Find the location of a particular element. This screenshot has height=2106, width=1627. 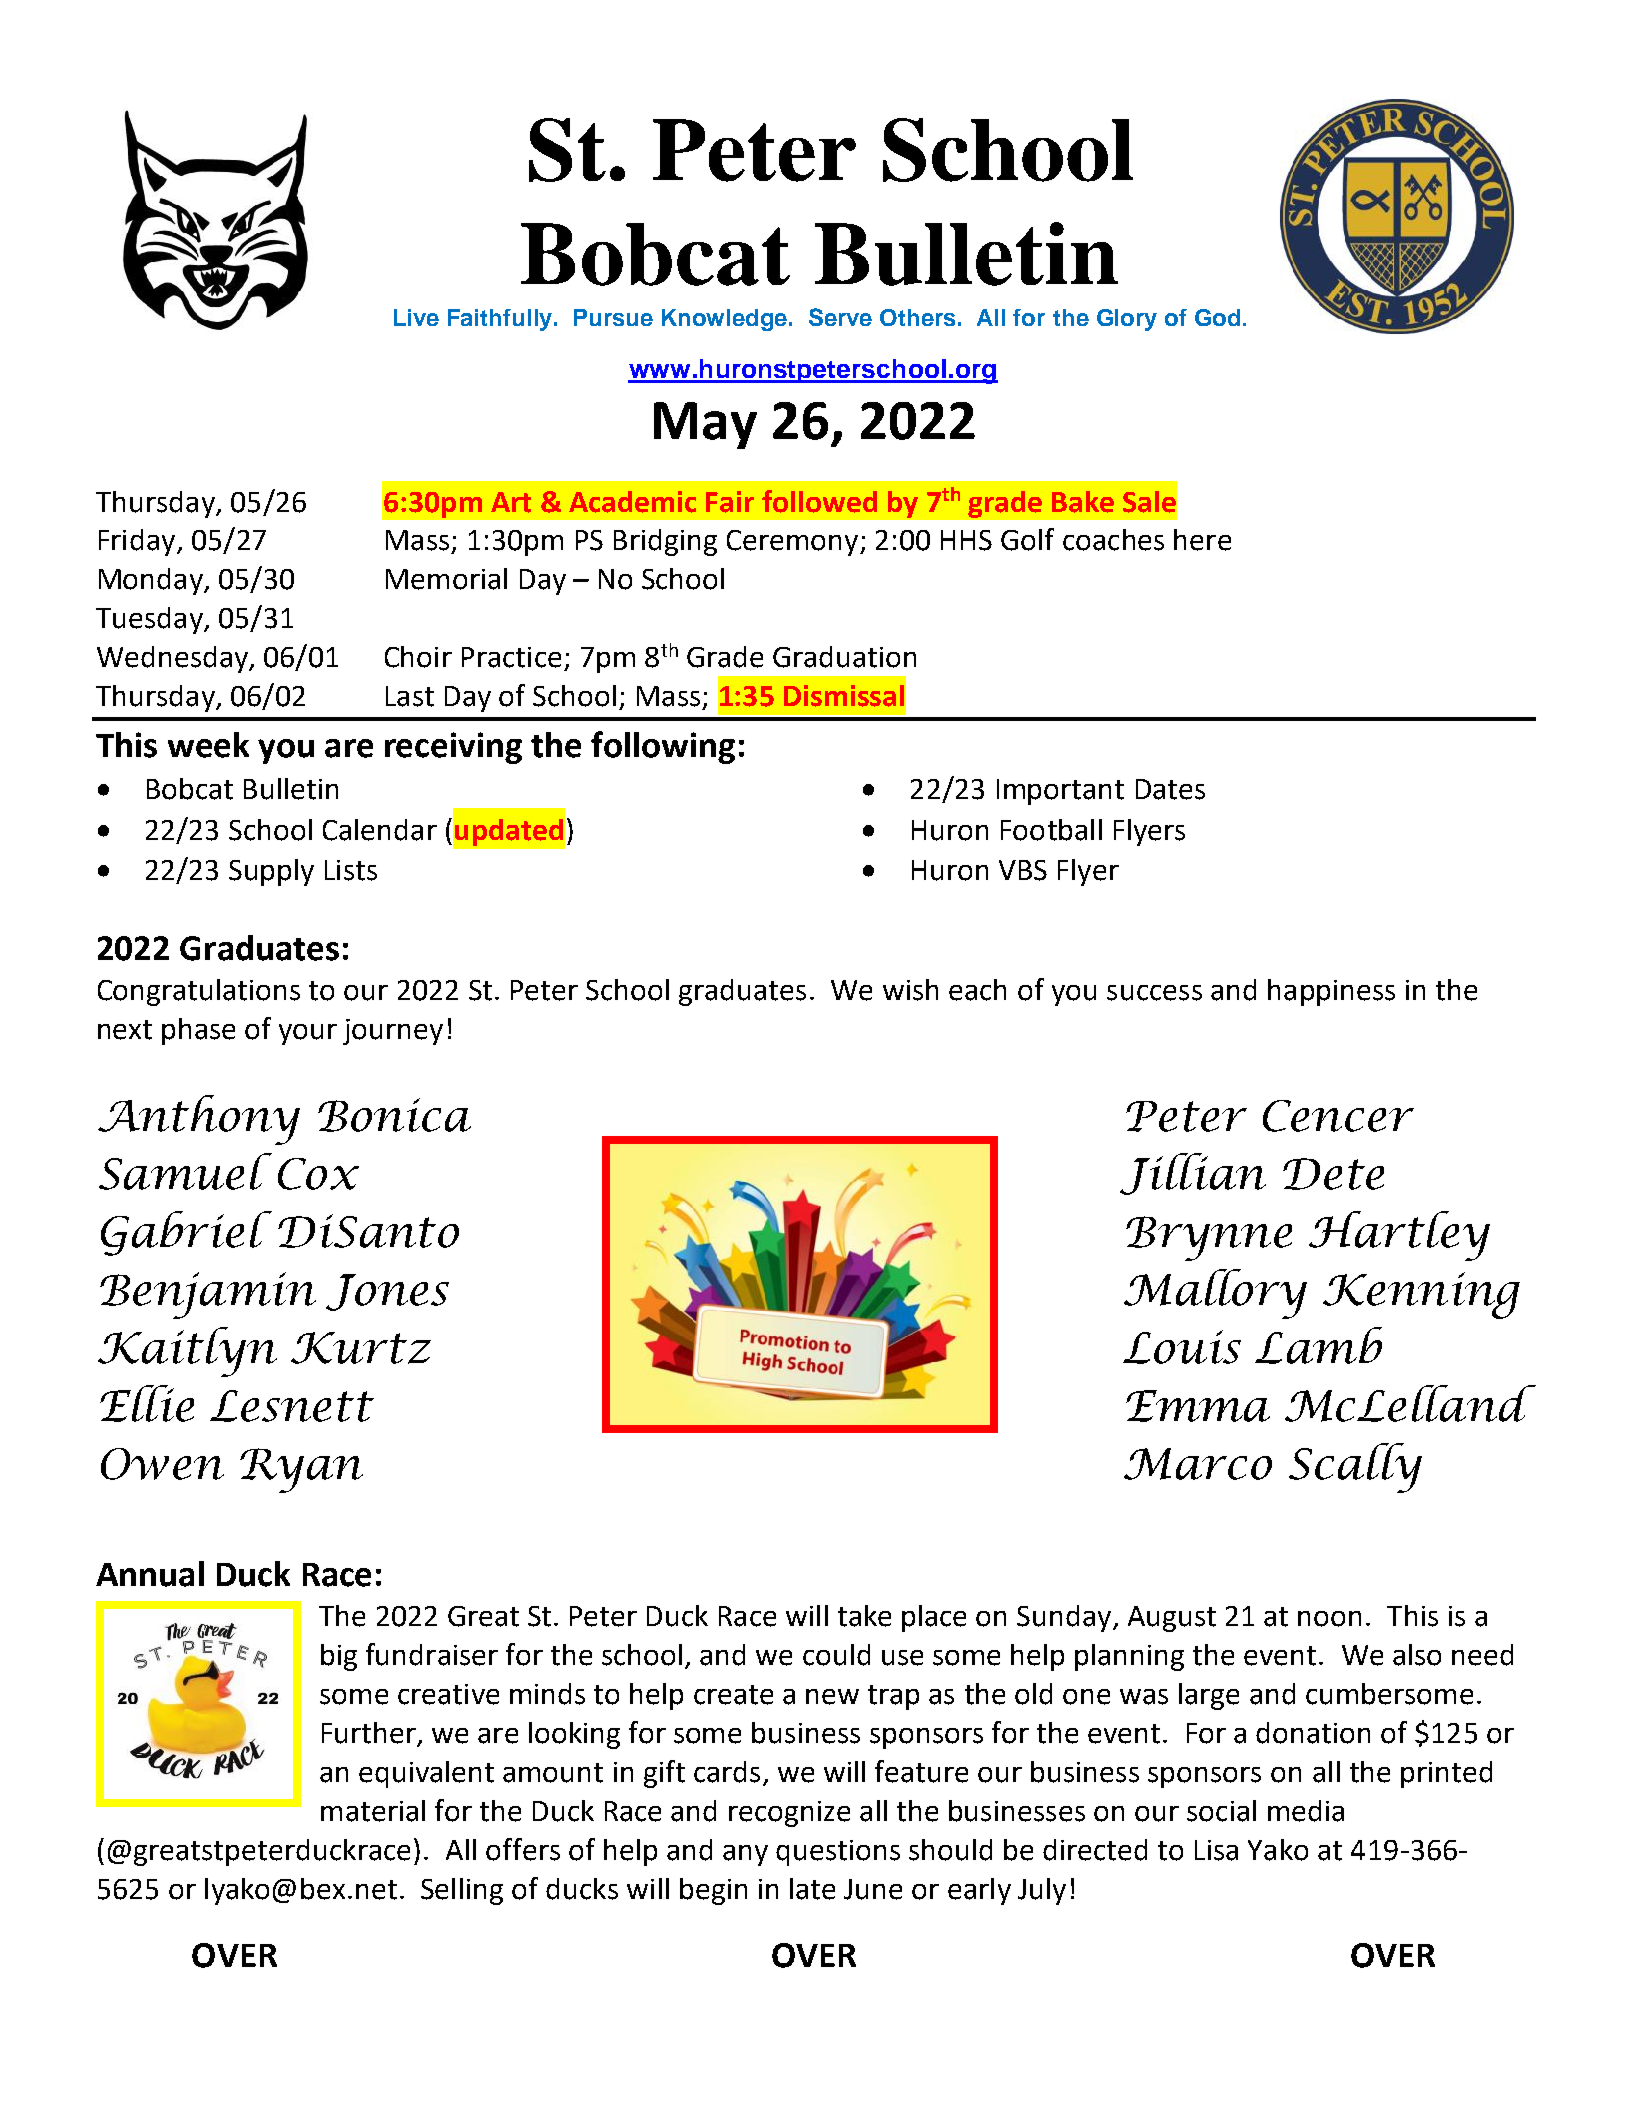

Dates is located at coordinates (1170, 789).
